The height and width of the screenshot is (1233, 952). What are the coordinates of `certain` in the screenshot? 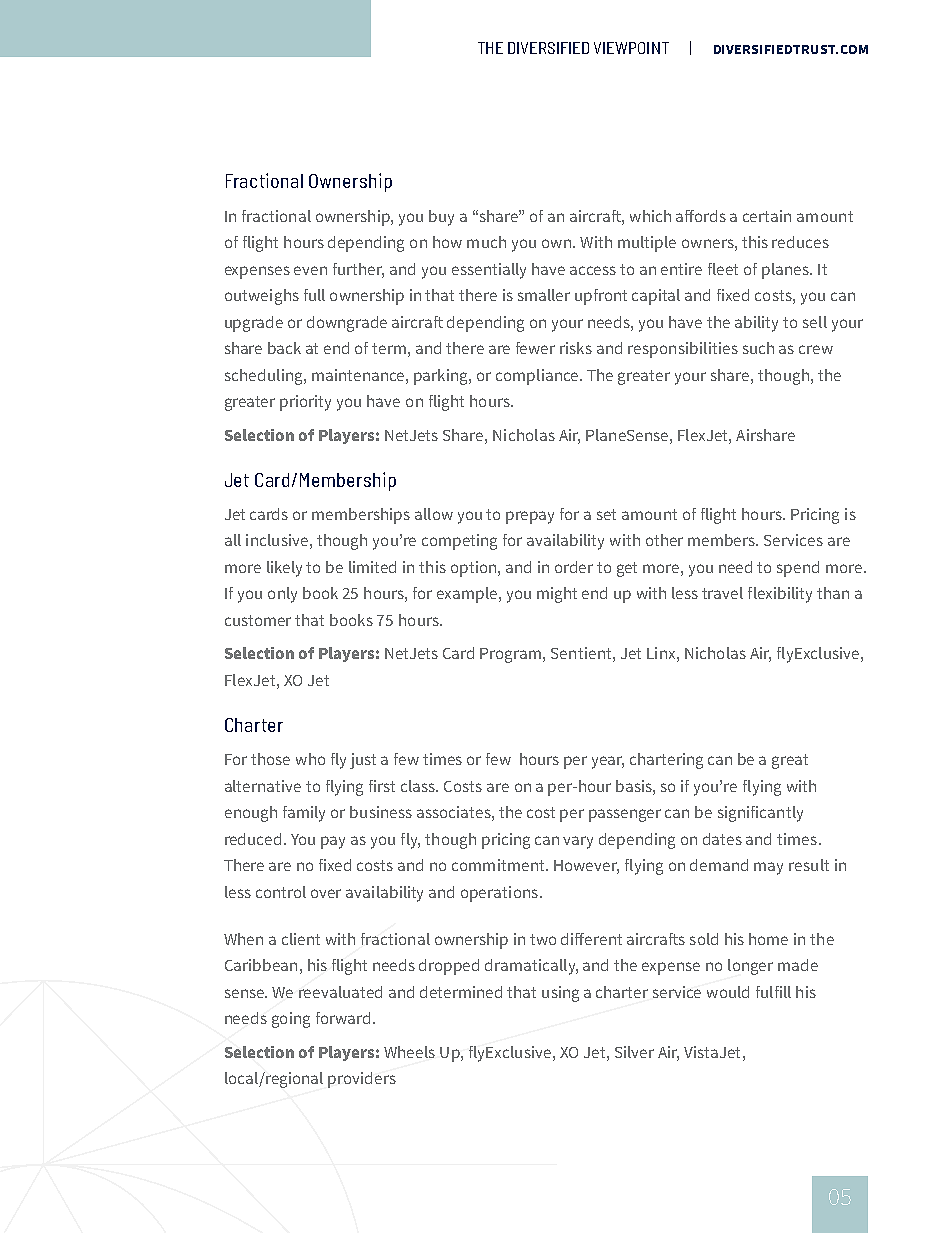 It's located at (767, 216).
